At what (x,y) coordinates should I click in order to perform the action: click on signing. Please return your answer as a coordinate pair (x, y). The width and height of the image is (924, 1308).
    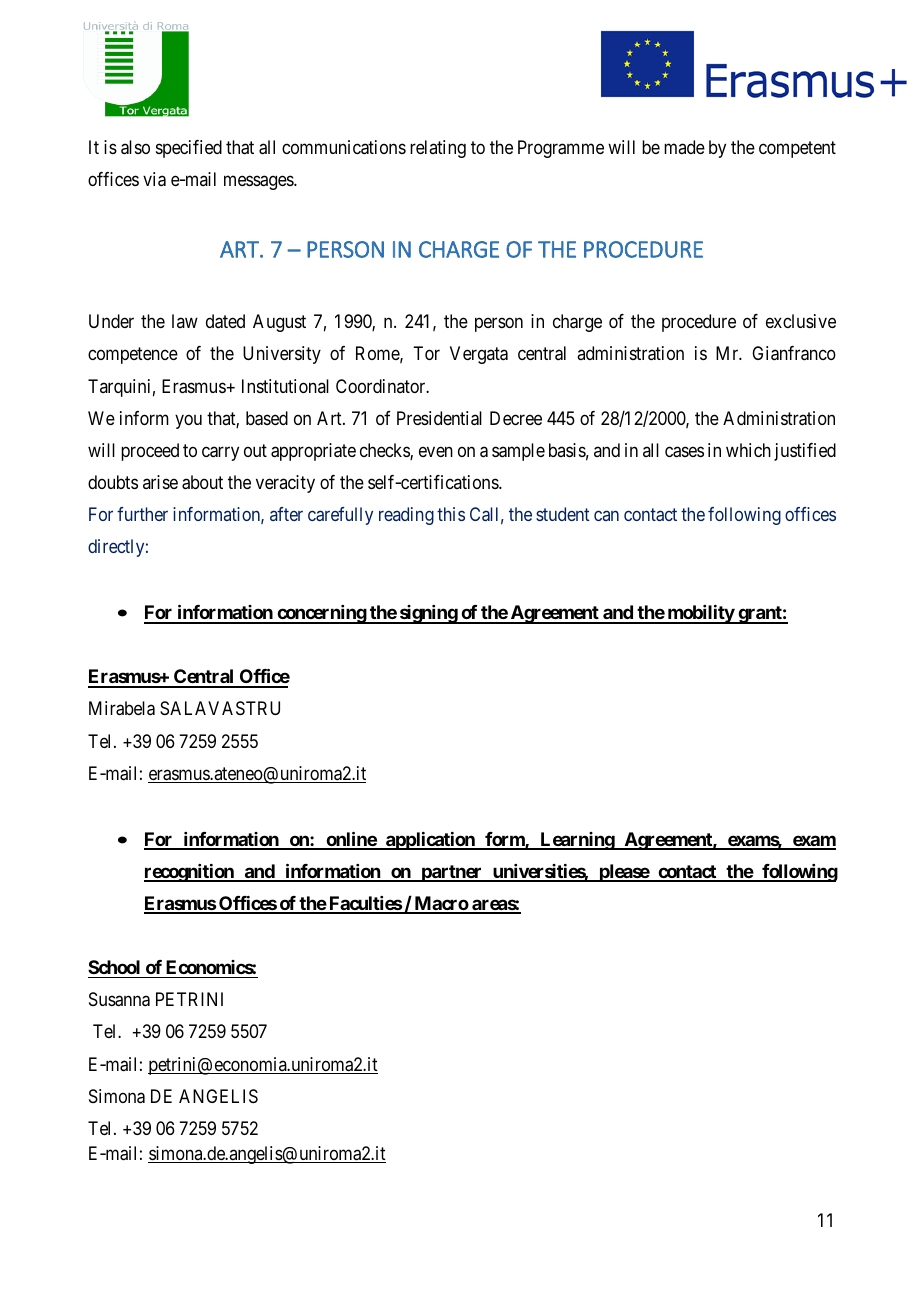
    Looking at the image, I should click on (428, 614).
